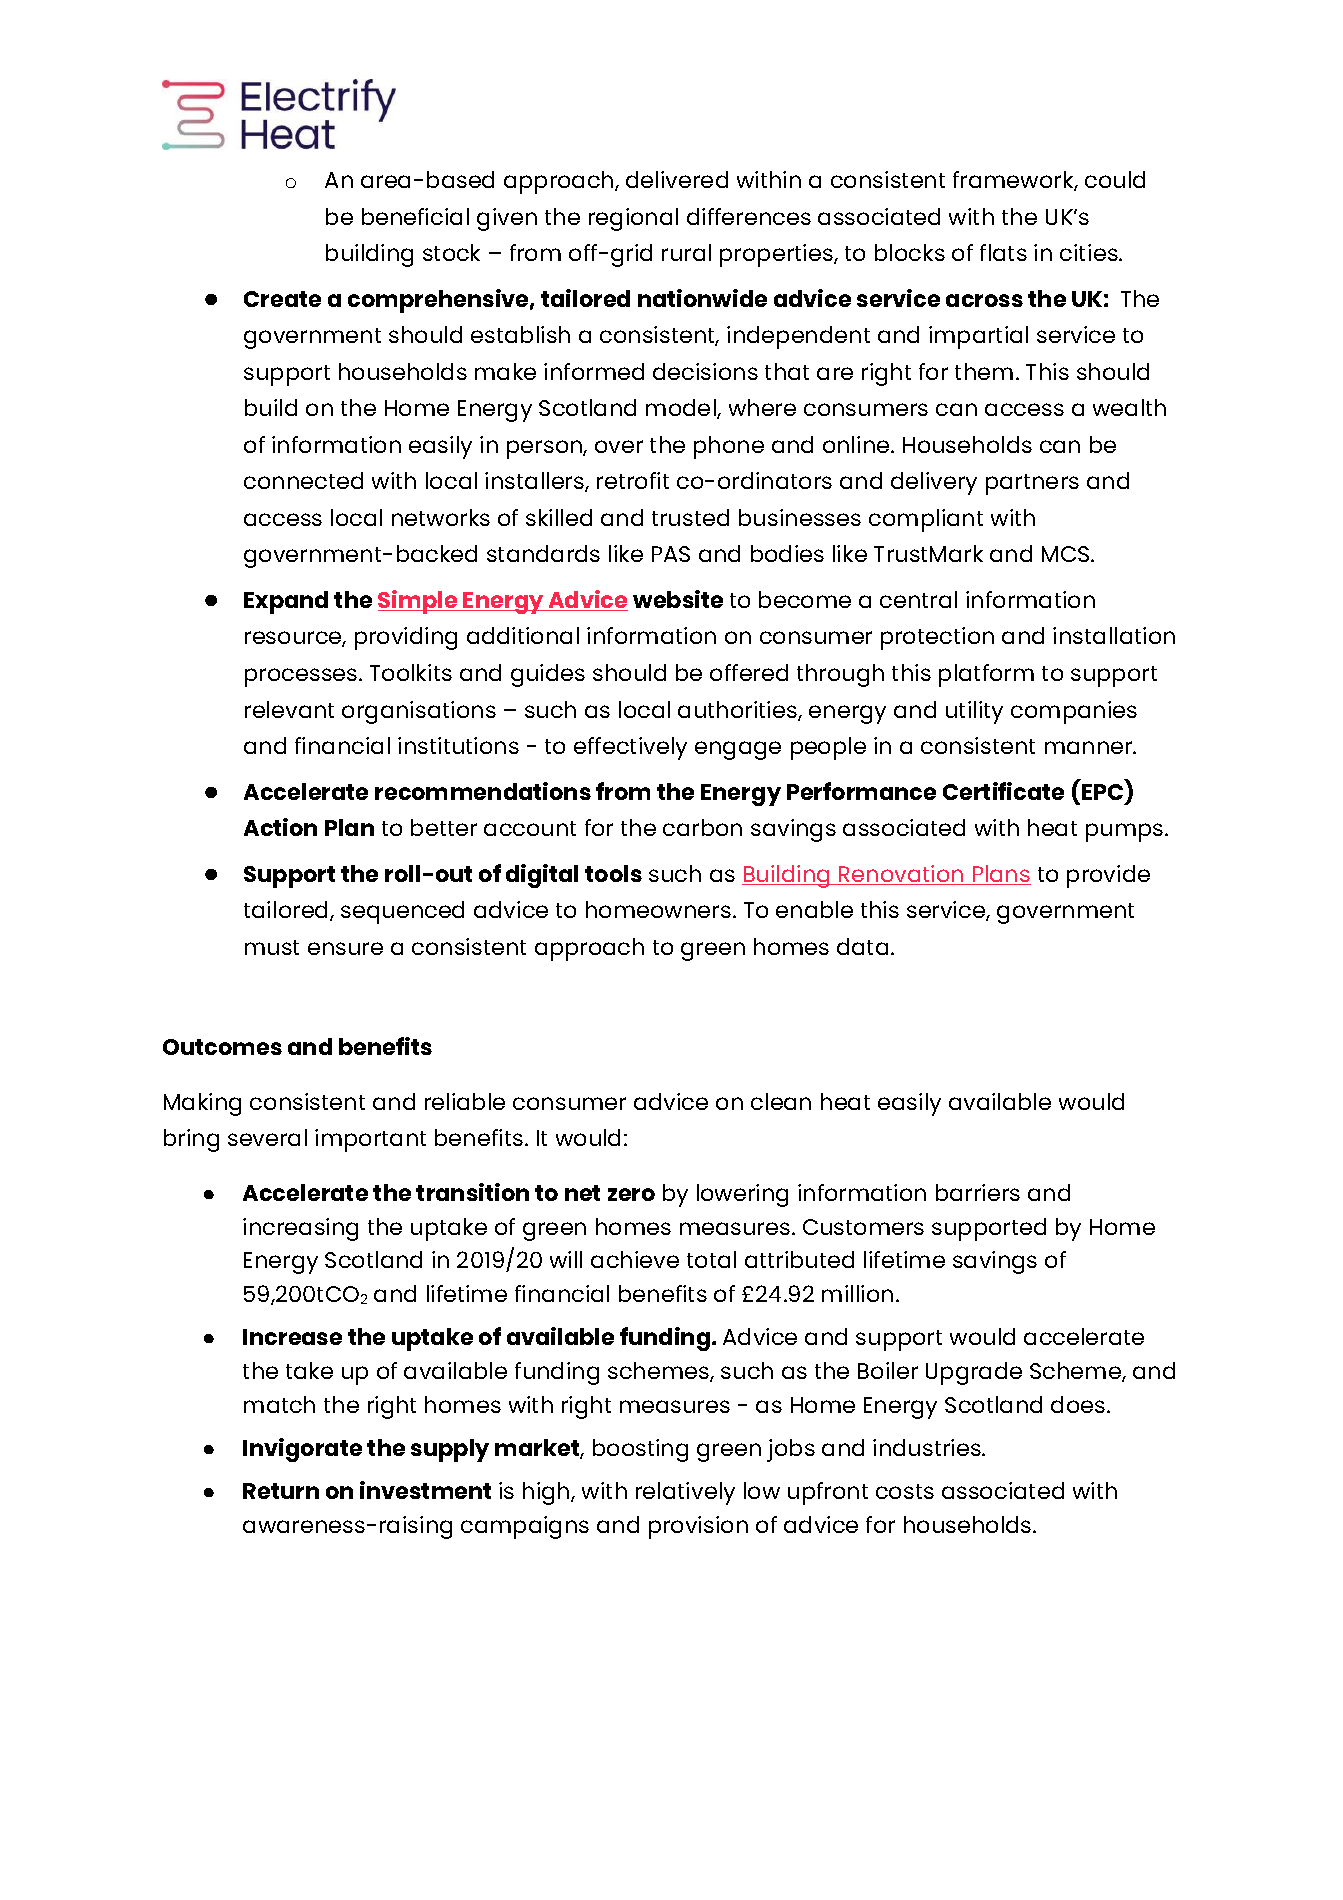  Describe the element at coordinates (281, 1491) in the page. I see `Return` at that location.
